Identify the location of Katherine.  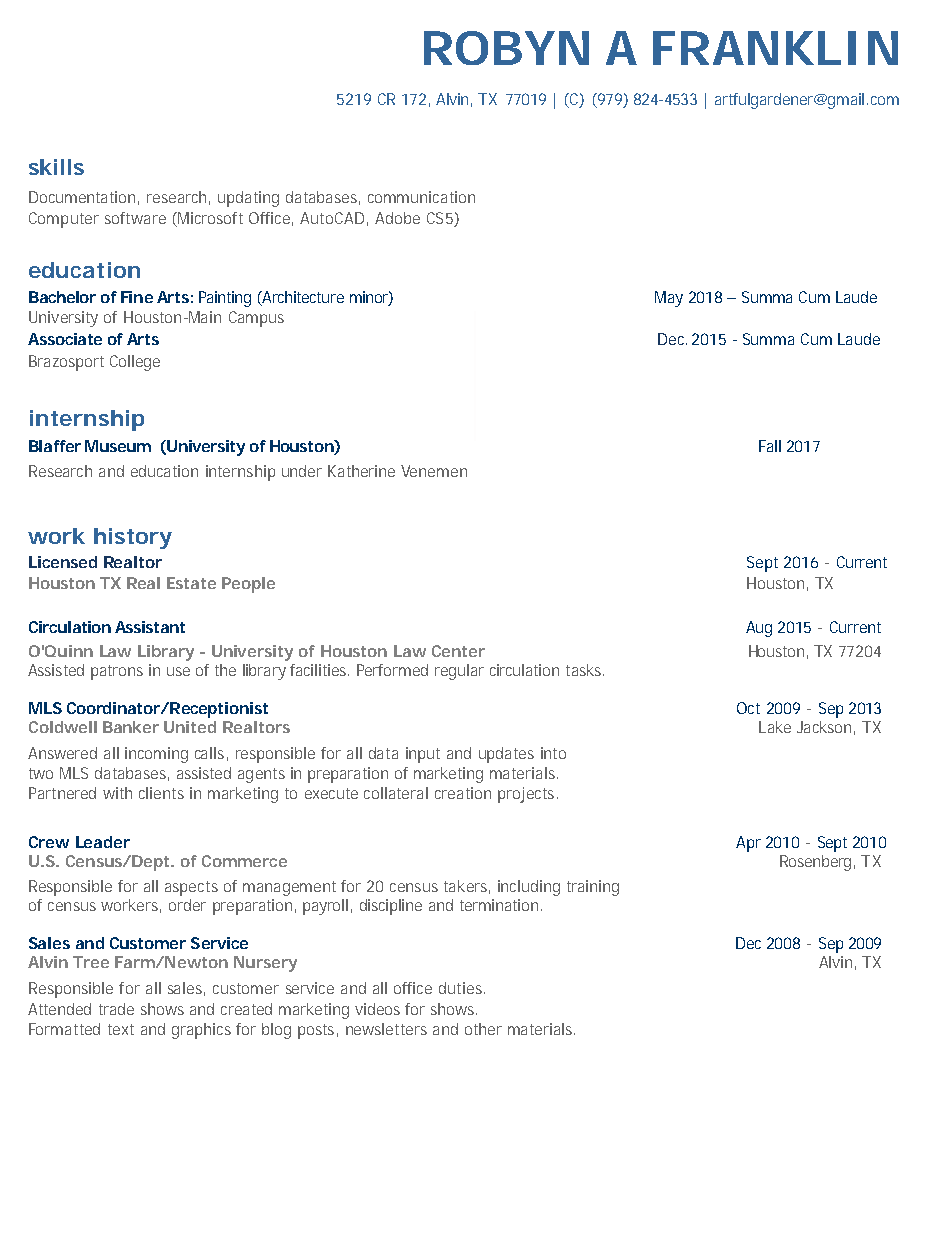
(361, 471).
